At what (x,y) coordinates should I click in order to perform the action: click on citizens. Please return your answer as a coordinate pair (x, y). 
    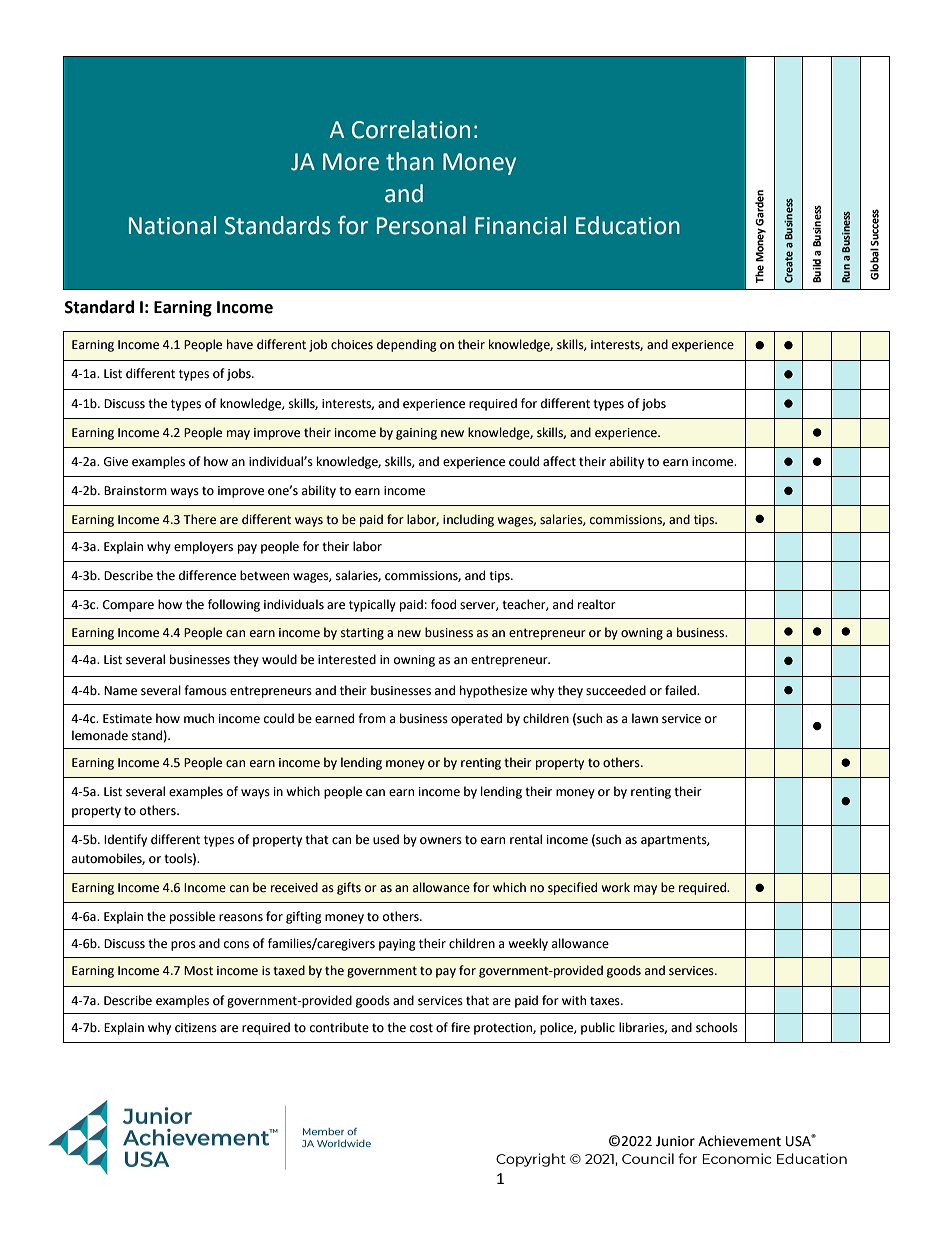
    Looking at the image, I should click on (196, 1028).
